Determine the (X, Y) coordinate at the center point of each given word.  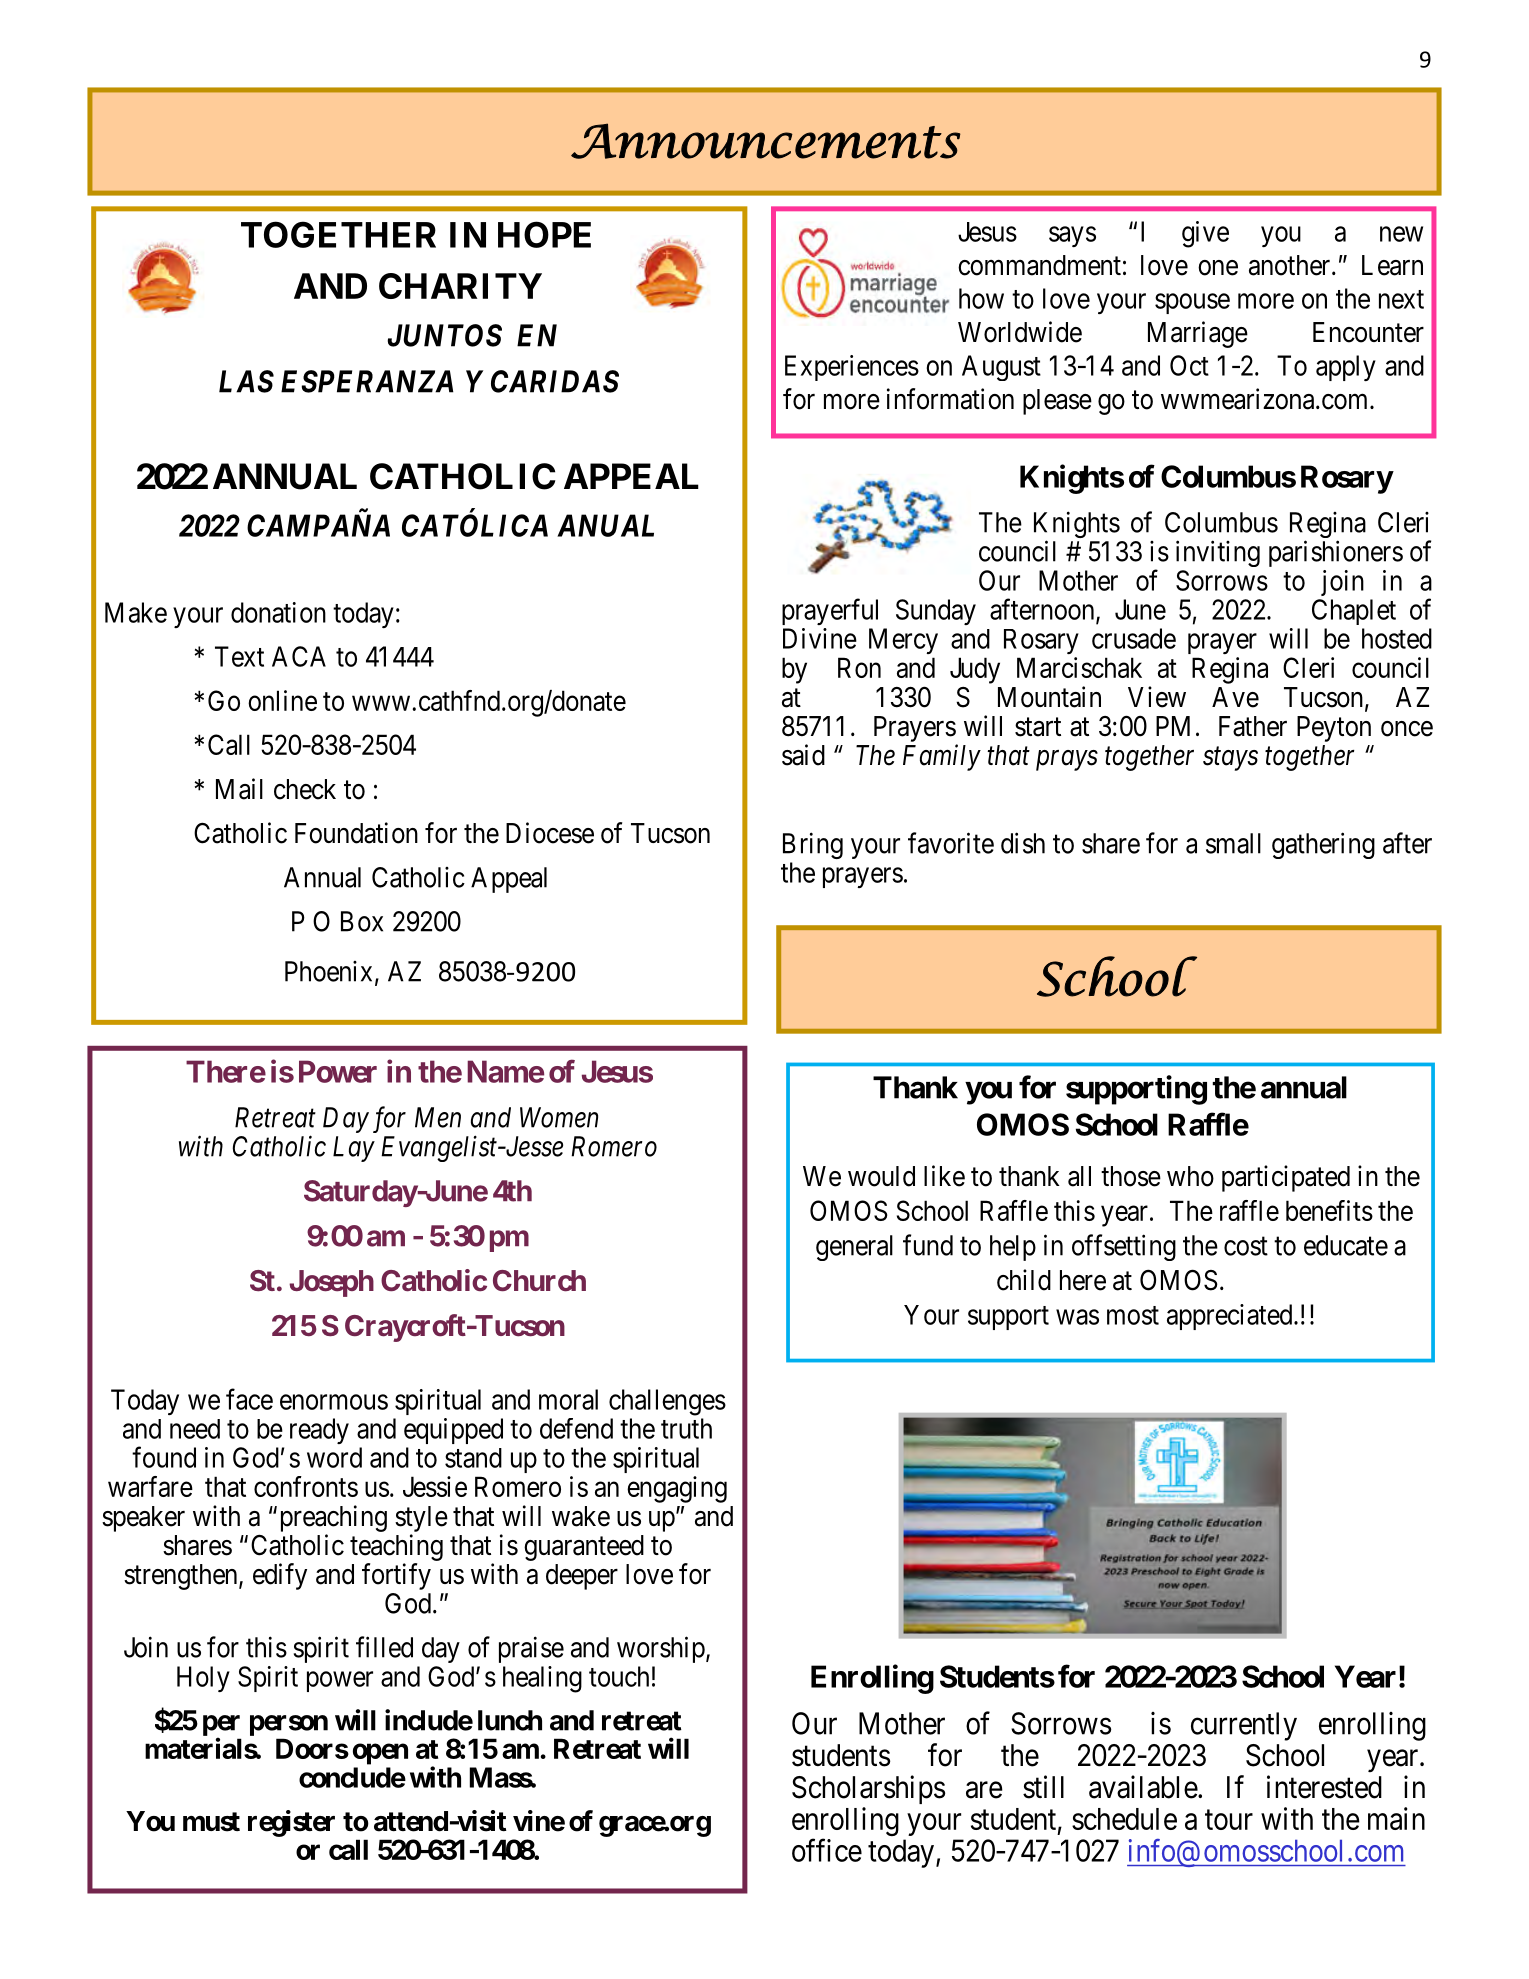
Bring (813, 845)
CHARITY (460, 286)
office (827, 1850)
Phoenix (328, 971)
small (1233, 843)
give (1205, 234)
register (291, 1823)
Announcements (766, 141)
